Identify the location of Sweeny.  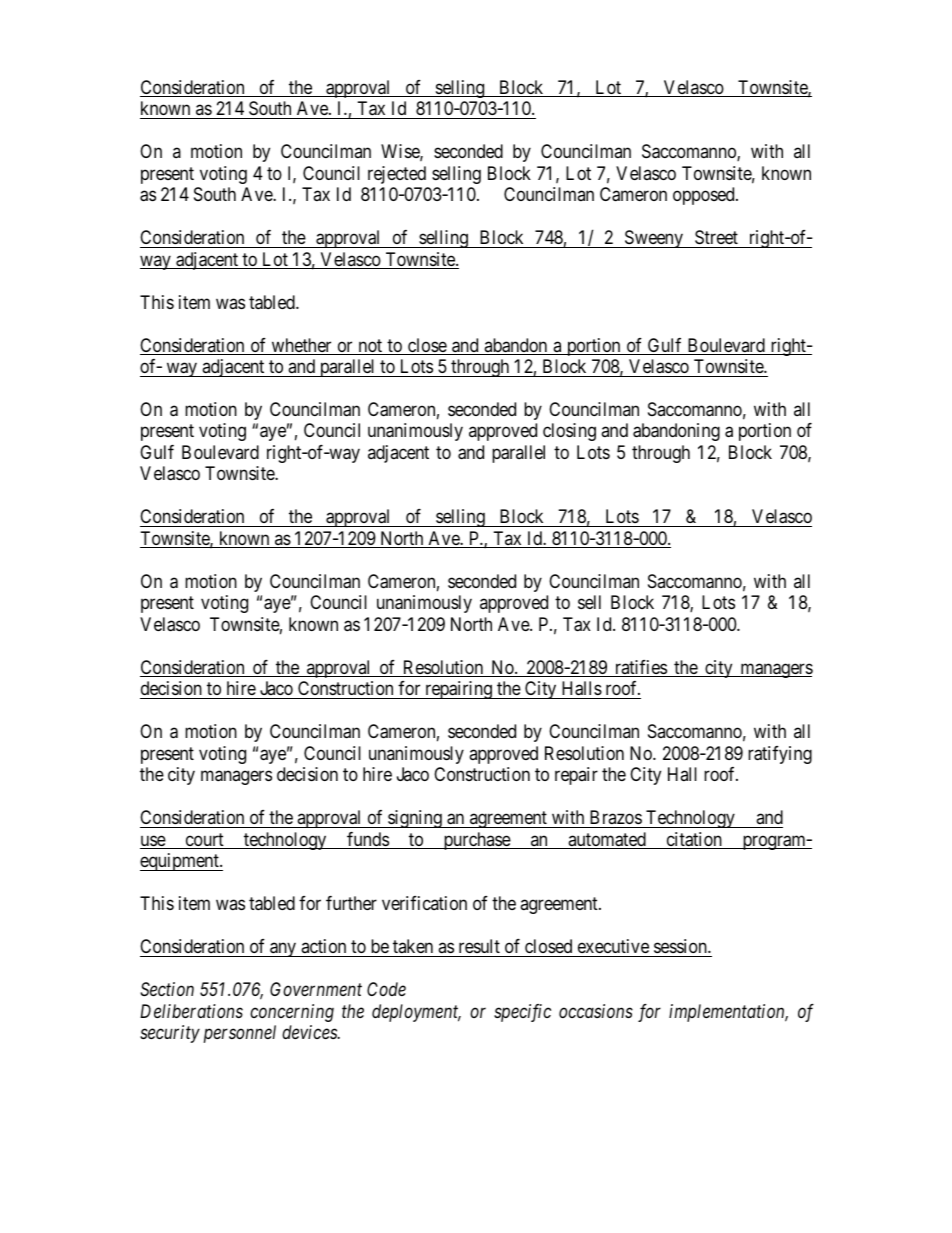
(654, 239).
